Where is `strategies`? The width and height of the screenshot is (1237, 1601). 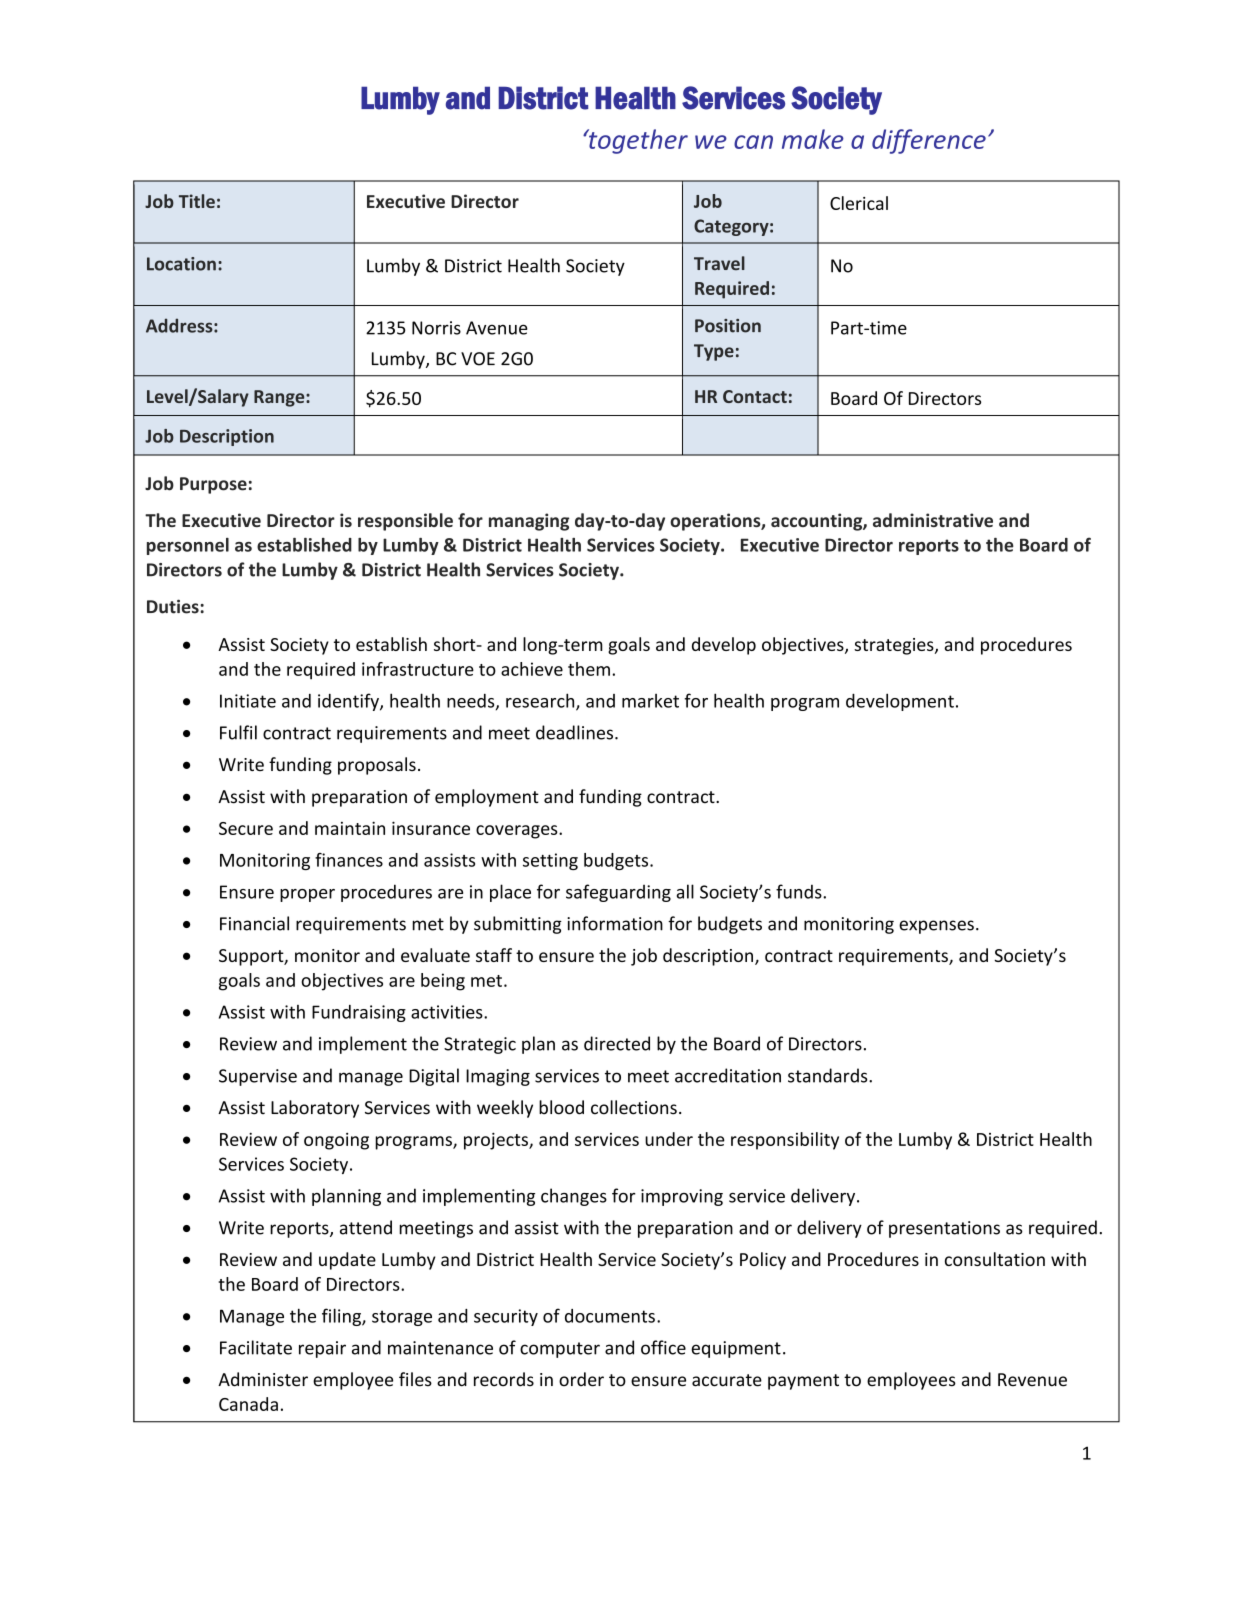
strategies is located at coordinates (895, 646).
